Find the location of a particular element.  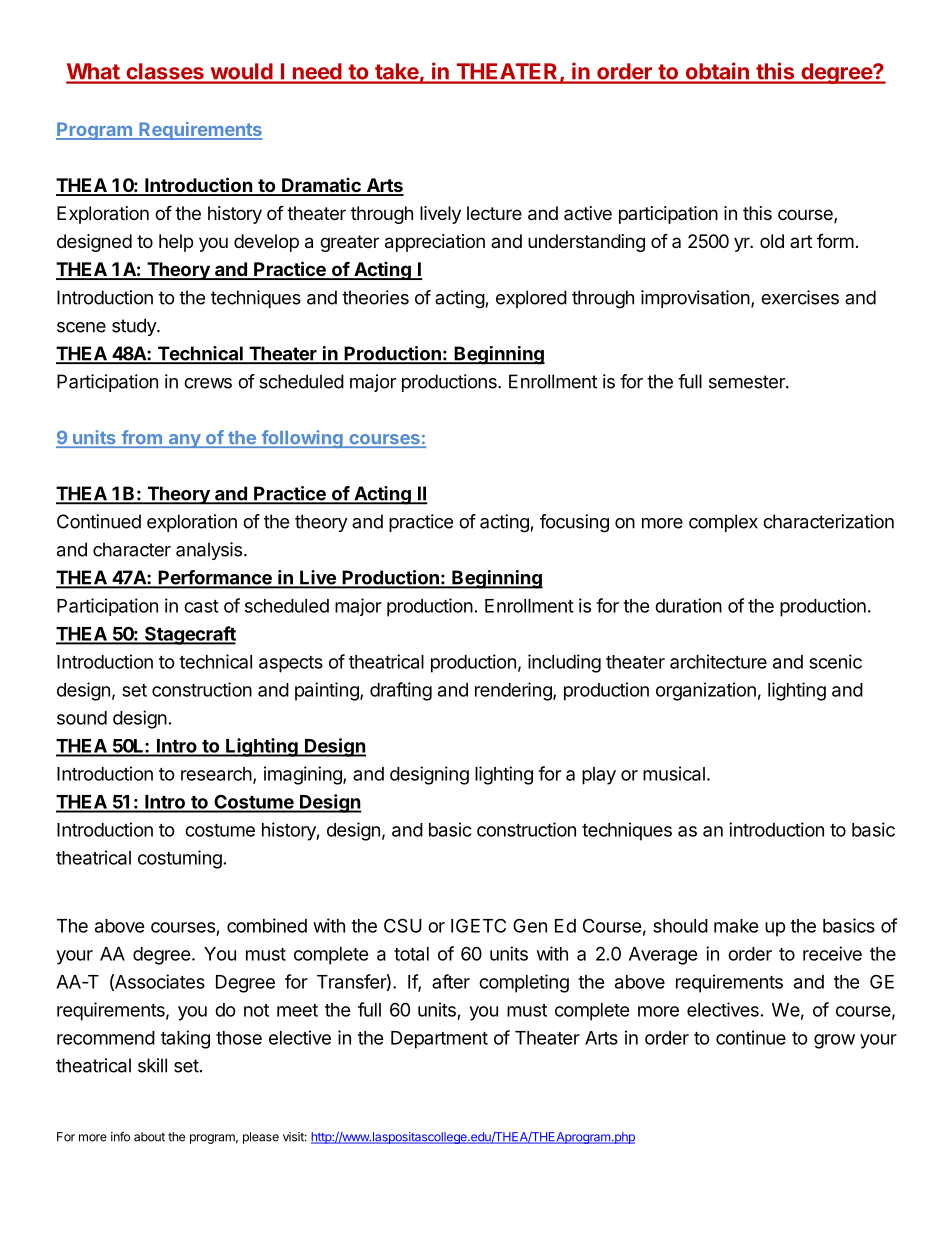

CSU is located at coordinates (403, 925).
